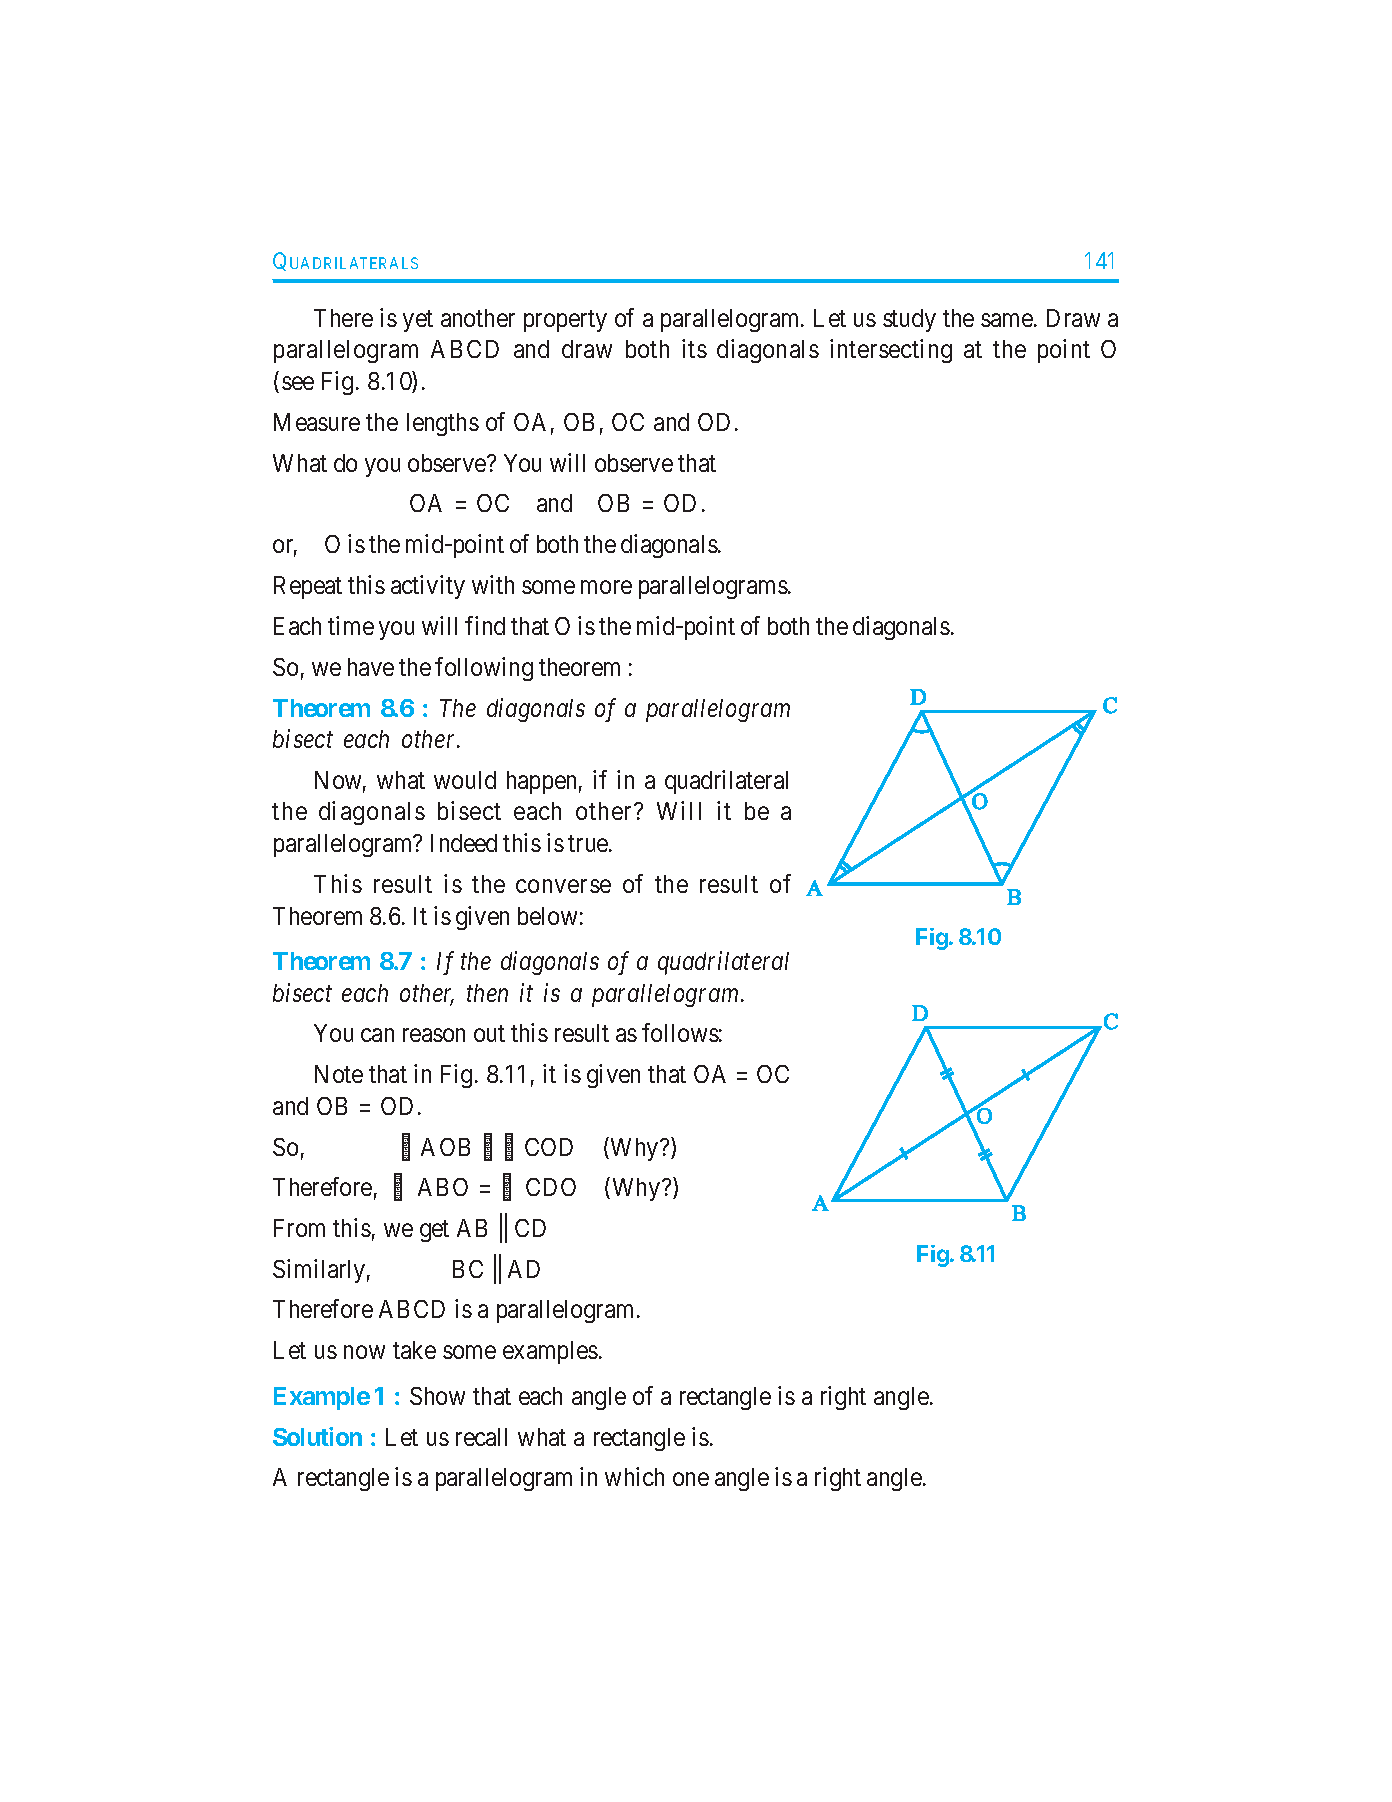 The width and height of the screenshot is (1392, 1802). What do you see at coordinates (691, 1479) in the screenshot?
I see `one` at bounding box center [691, 1479].
